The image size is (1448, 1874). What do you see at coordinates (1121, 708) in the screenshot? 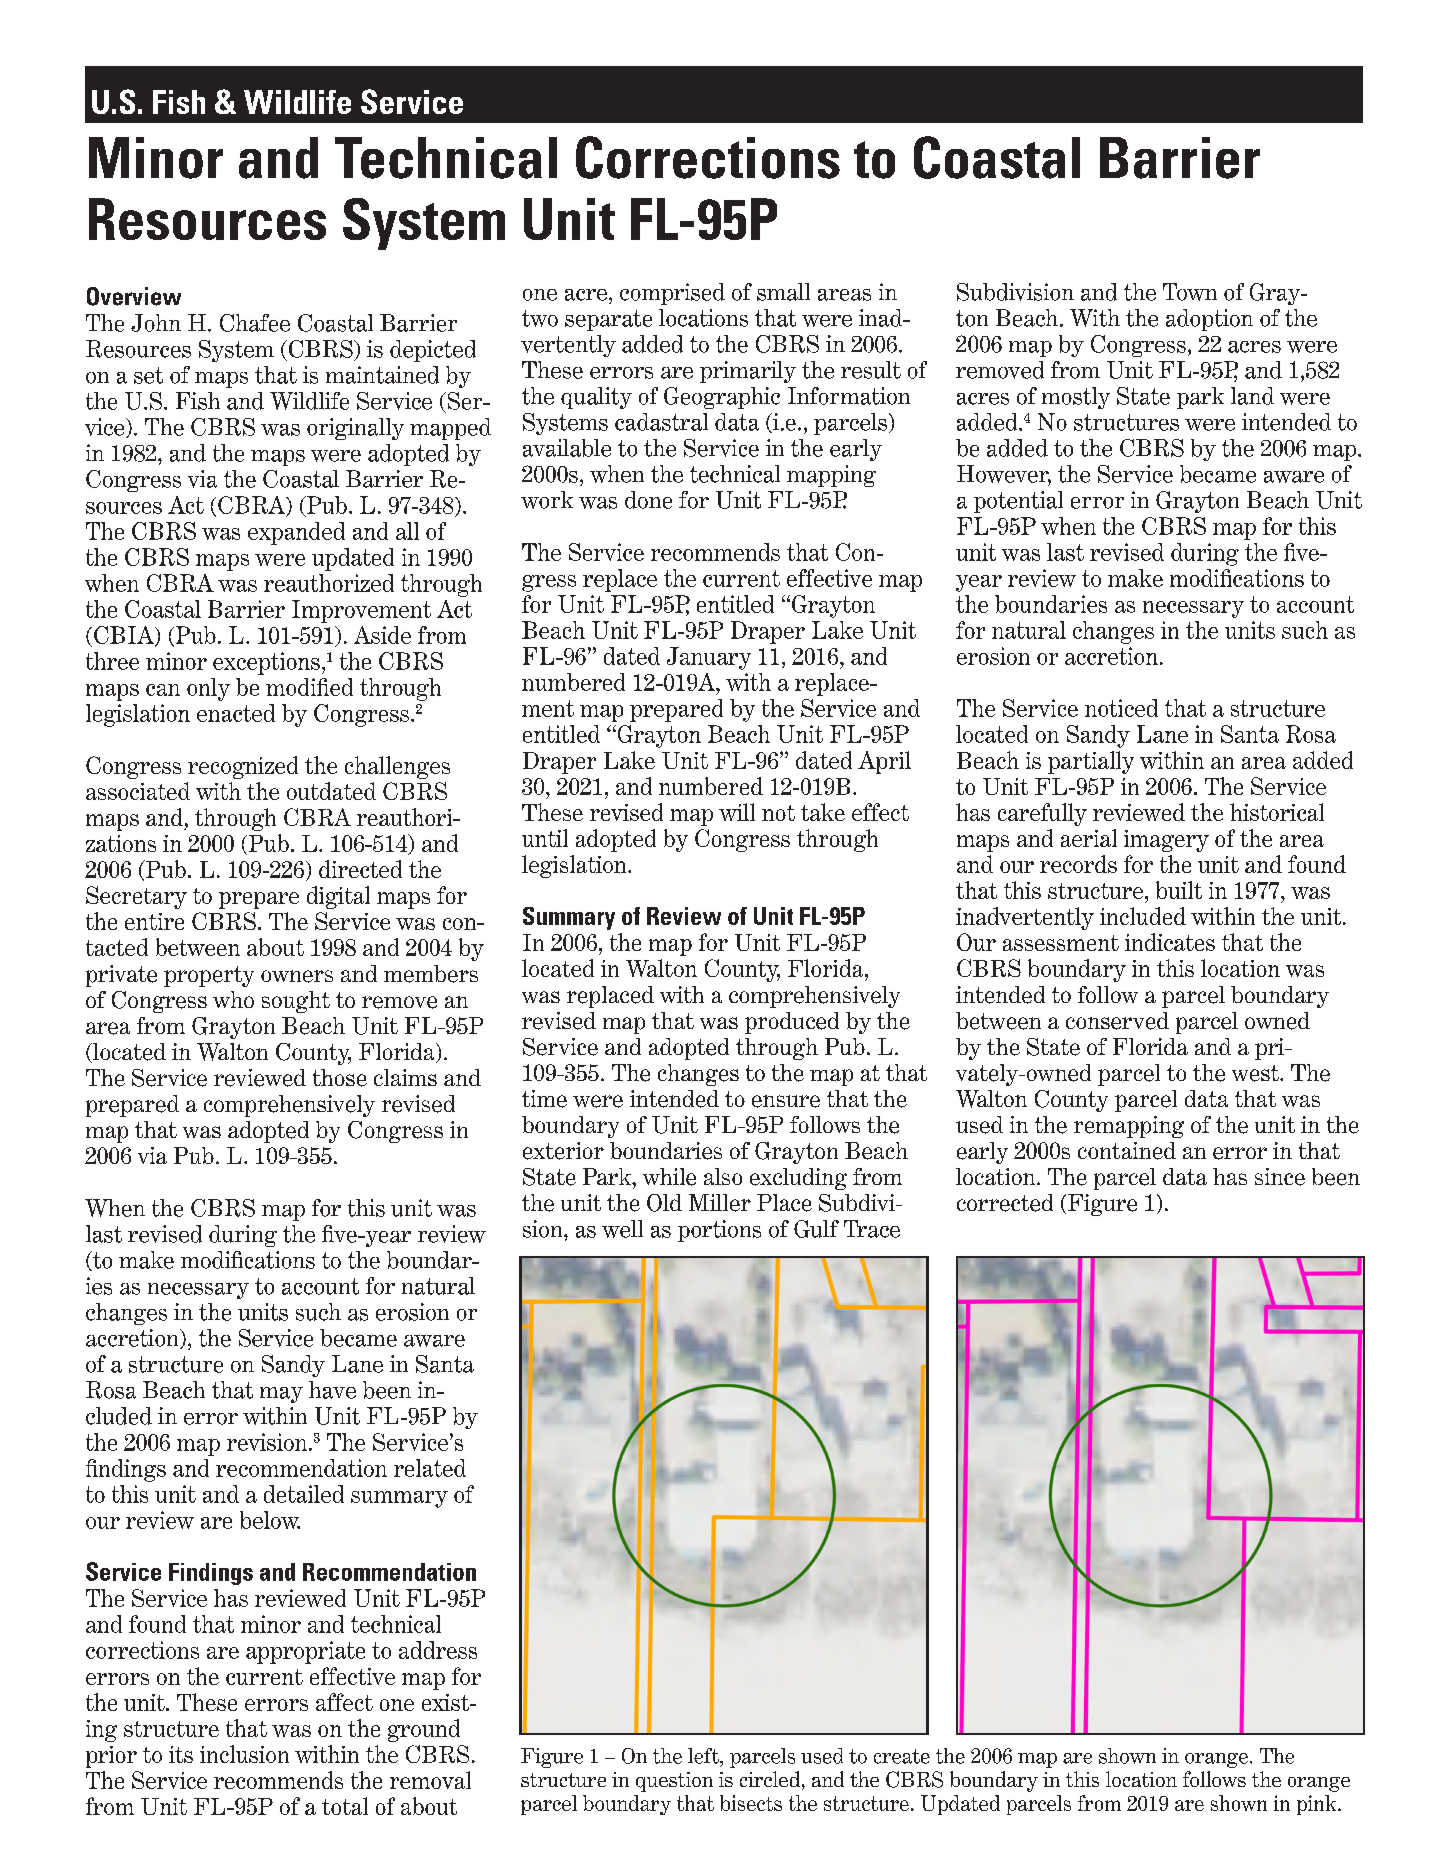
I see `noticed` at bounding box center [1121, 708].
